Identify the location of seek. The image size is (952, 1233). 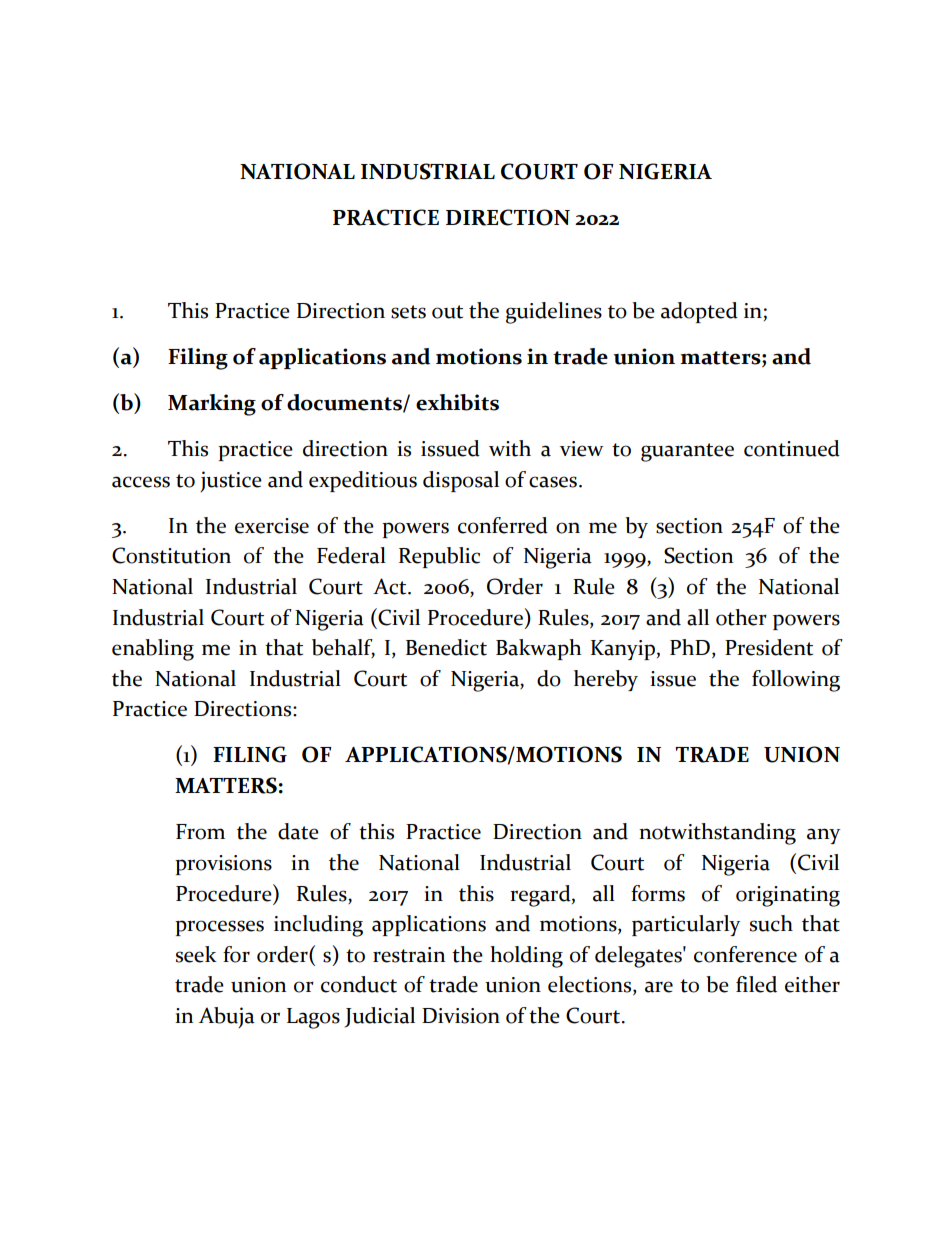
(196, 954).
